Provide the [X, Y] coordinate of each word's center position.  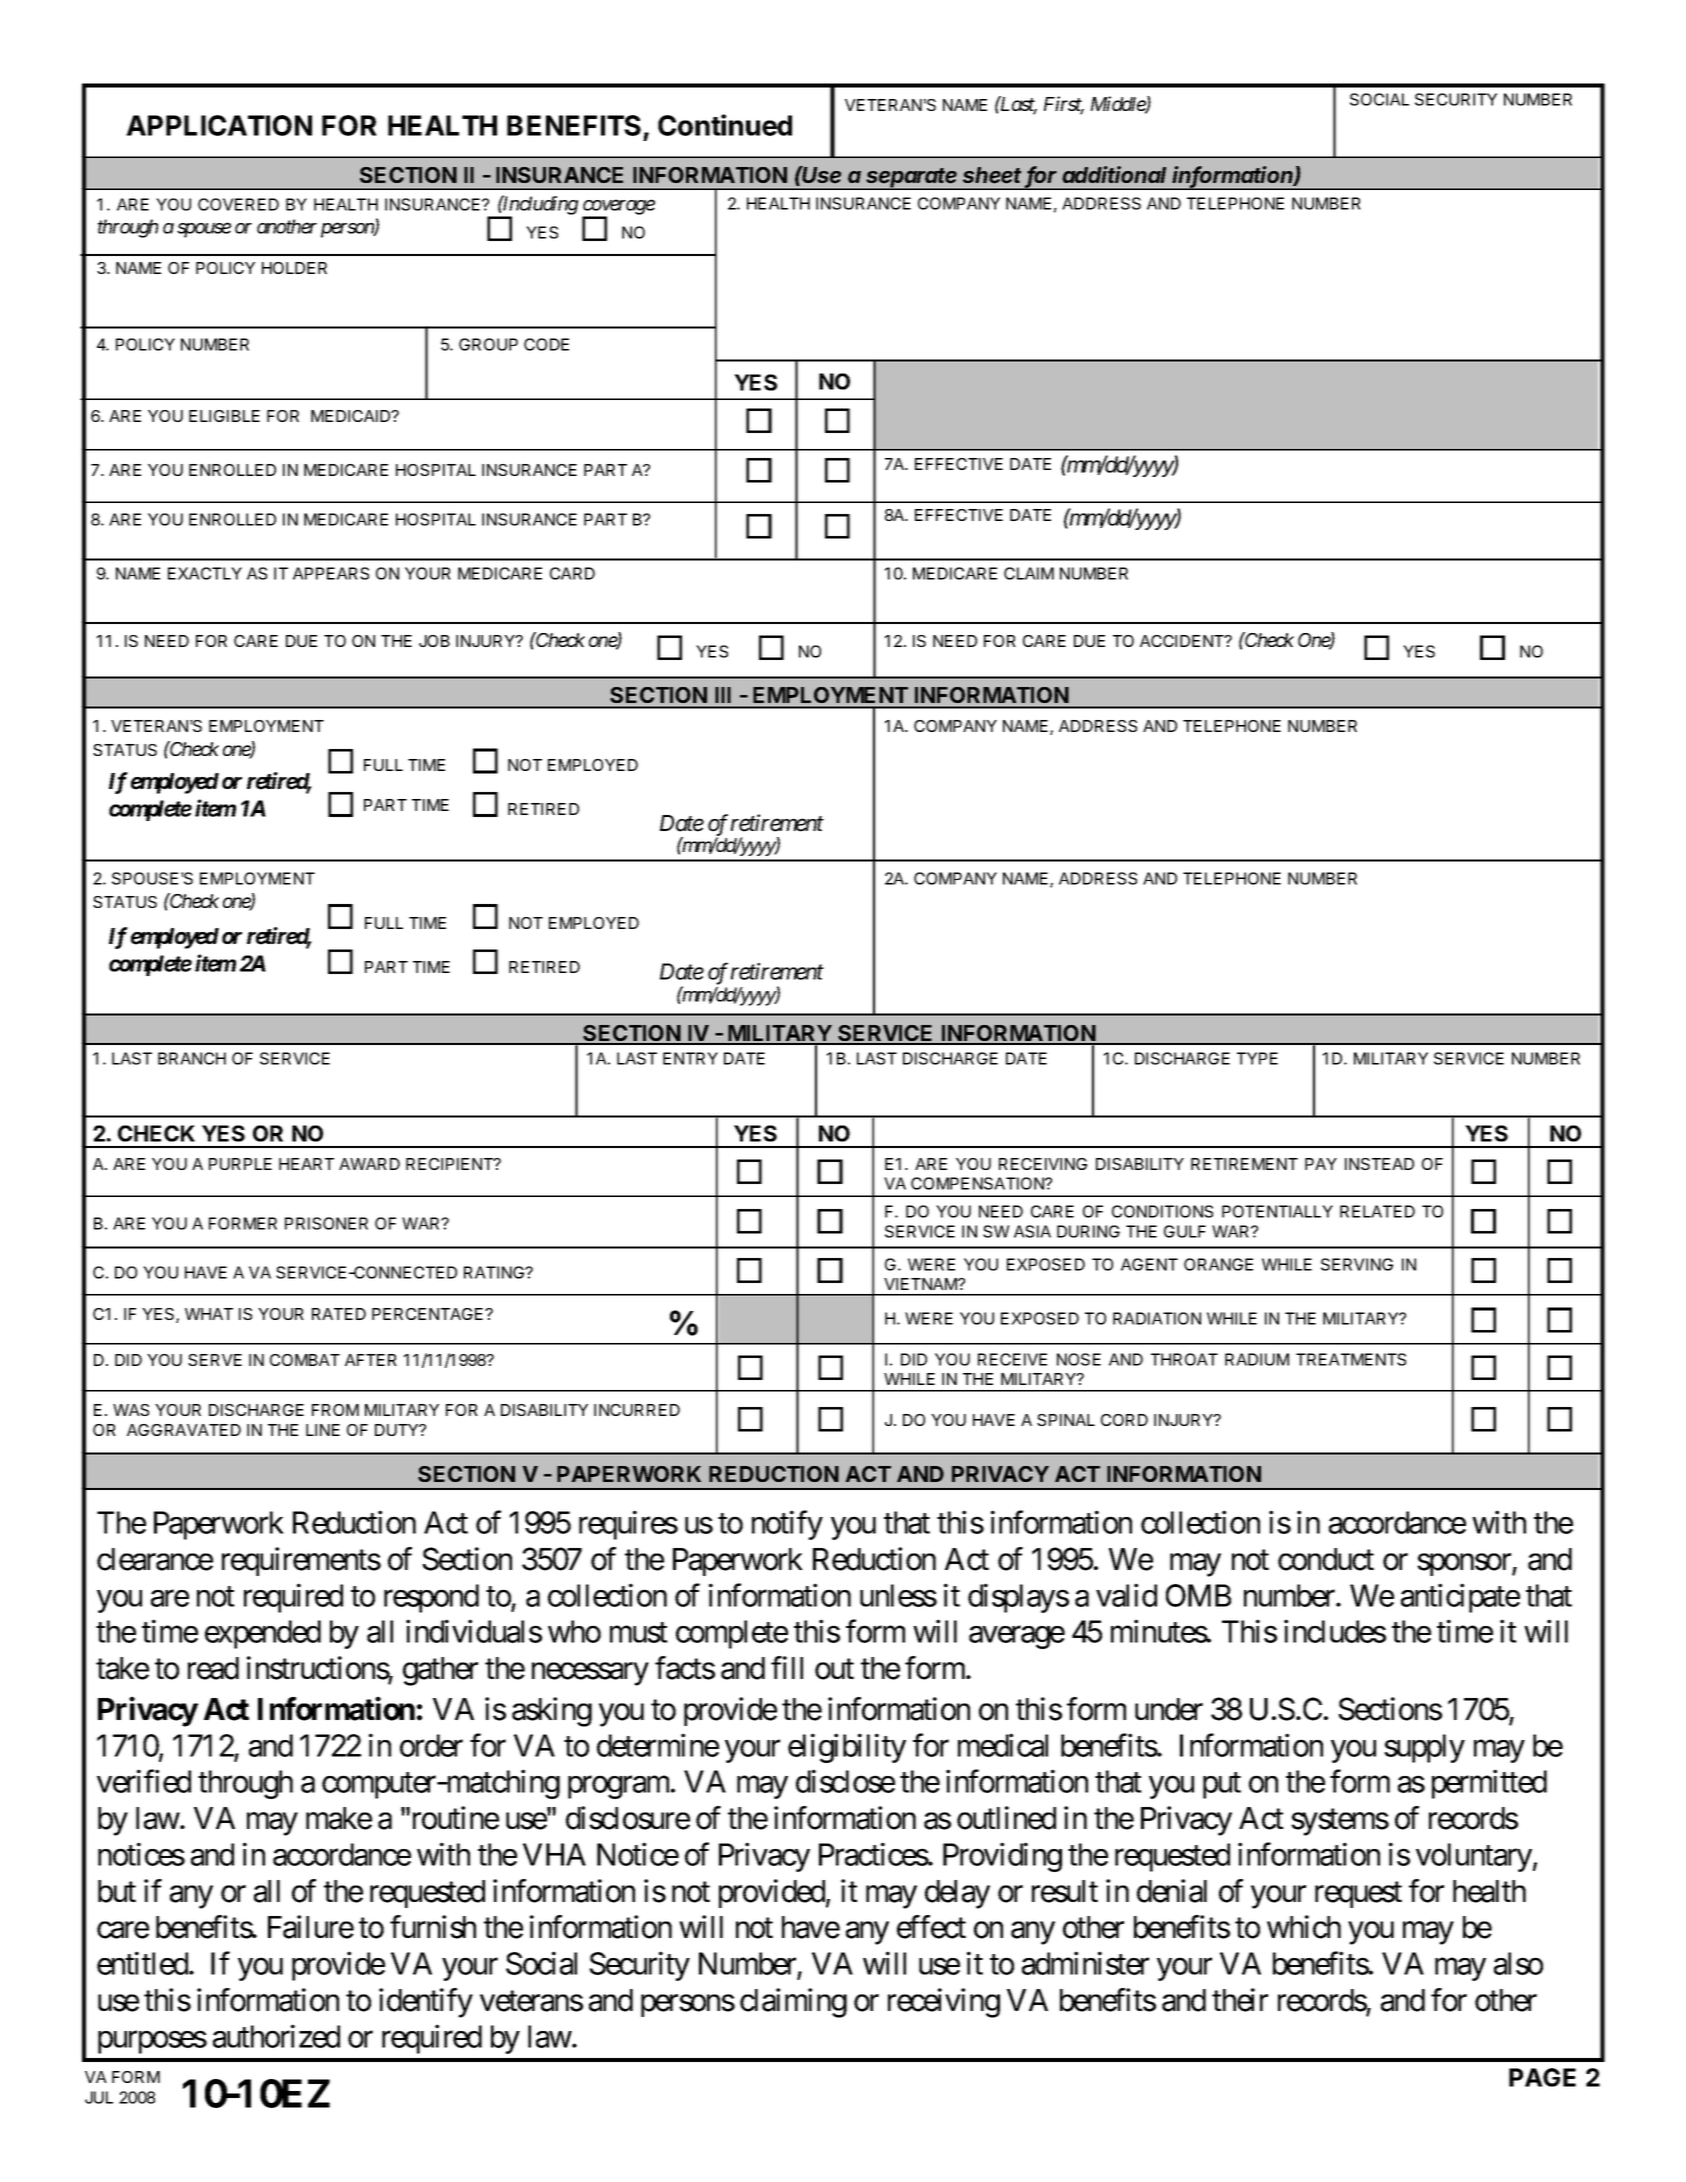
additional [1114, 174]
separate [912, 179]
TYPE [1257, 1058]
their [1240, 2000]
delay [957, 1894]
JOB [434, 641]
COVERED [238, 204]
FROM [335, 1410]
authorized [276, 2036]
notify [787, 1525]
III [723, 695]
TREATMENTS [1351, 1359]
